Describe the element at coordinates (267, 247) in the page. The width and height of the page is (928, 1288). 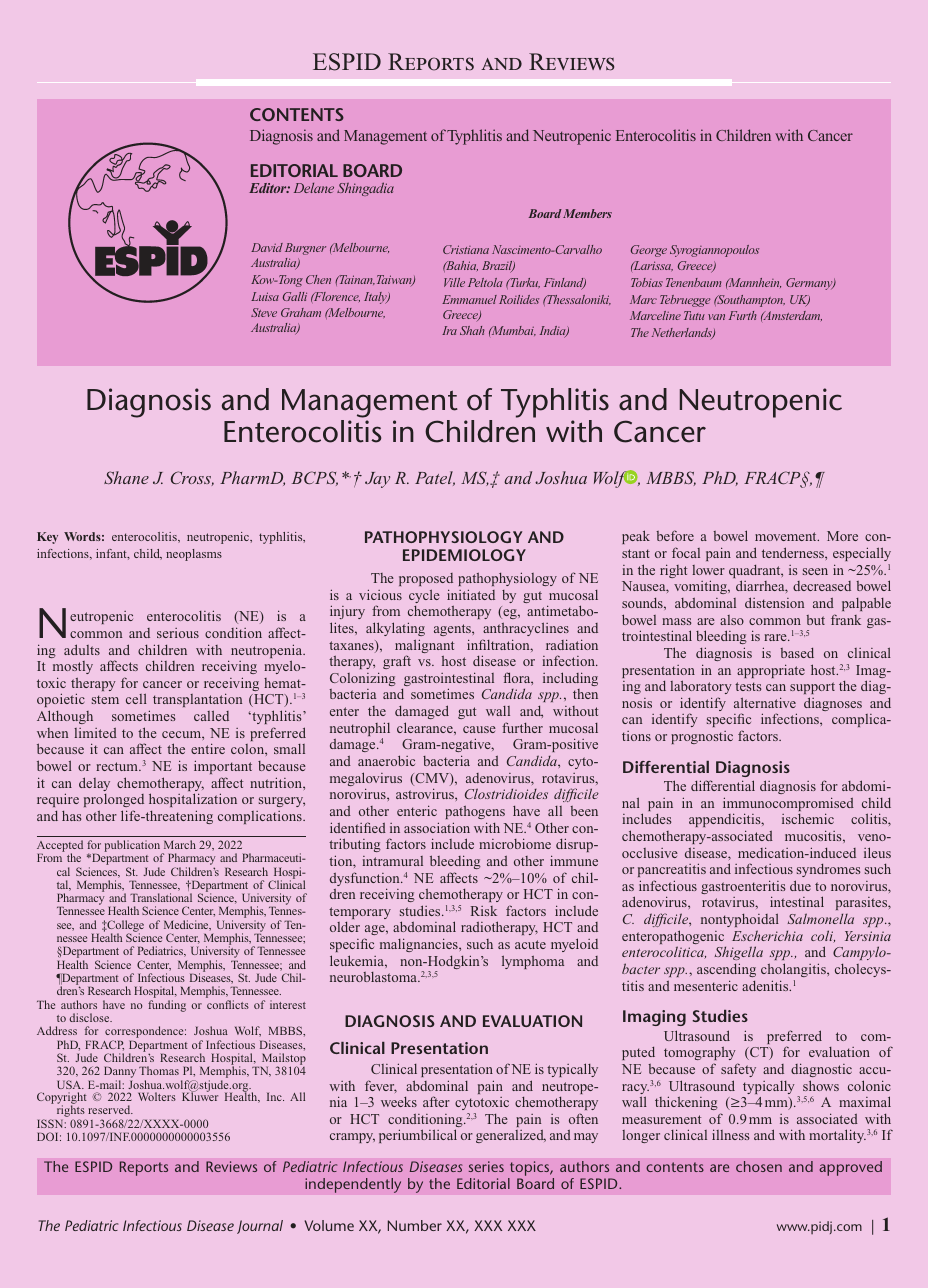
I see `David` at that location.
